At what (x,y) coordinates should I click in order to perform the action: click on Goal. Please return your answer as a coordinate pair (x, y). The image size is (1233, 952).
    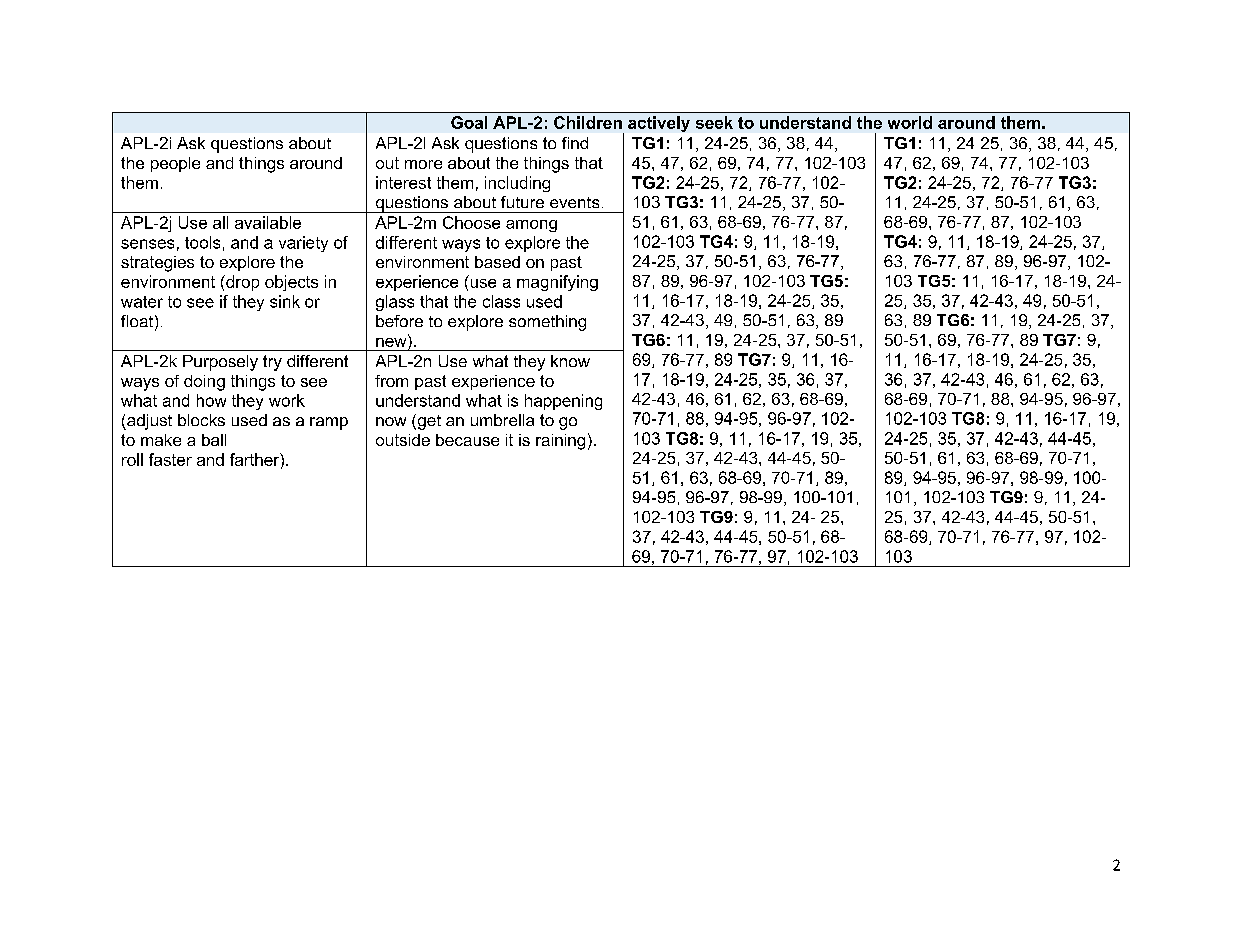
    Looking at the image, I should click on (469, 122).
